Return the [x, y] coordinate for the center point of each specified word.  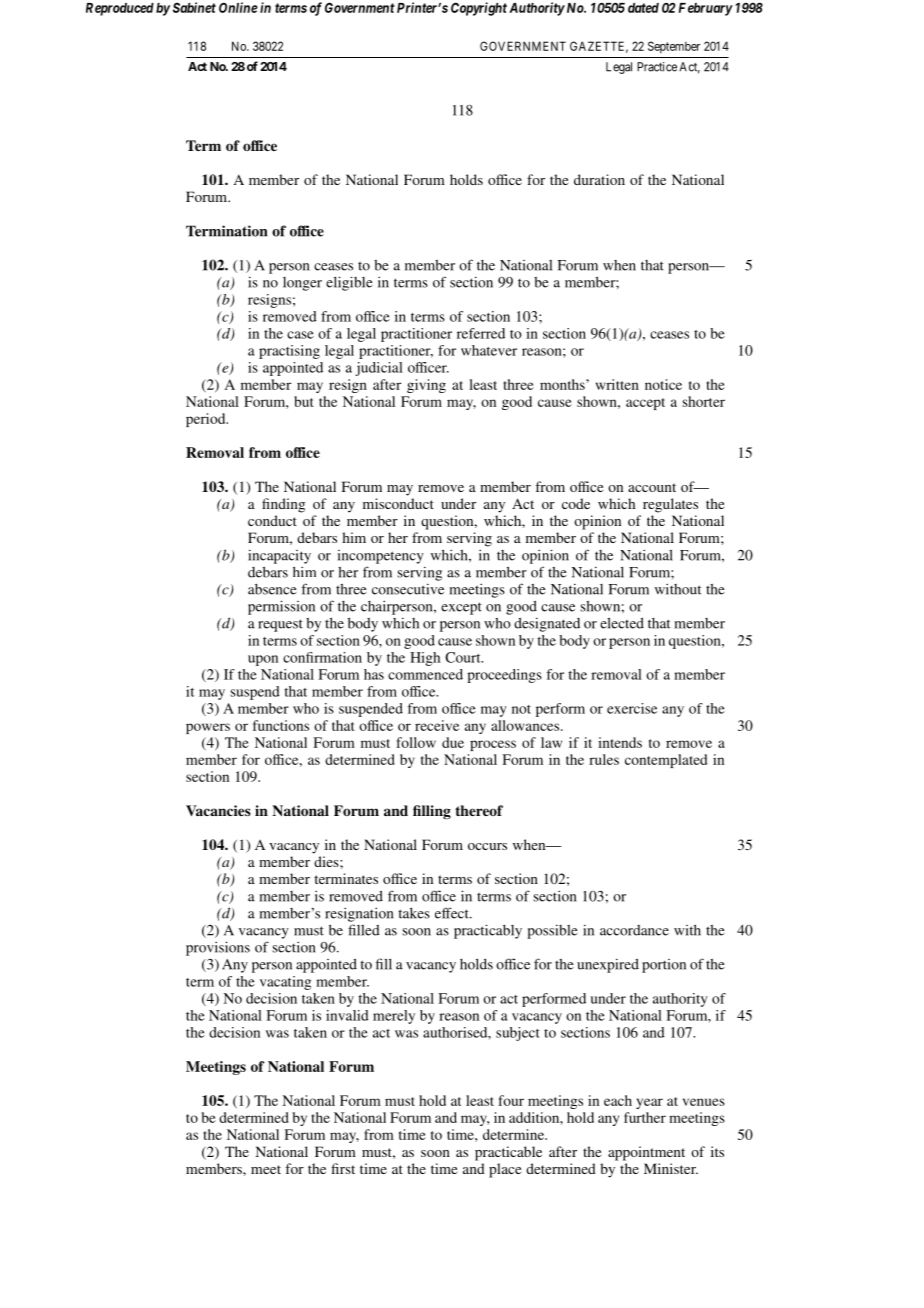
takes [414, 913]
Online [238, 7]
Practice [657, 67]
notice [663, 384]
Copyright [479, 9]
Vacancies [218, 810]
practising [289, 352]
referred [481, 333]
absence [272, 589]
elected [622, 623]
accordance [634, 930]
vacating [285, 983]
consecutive [408, 589]
